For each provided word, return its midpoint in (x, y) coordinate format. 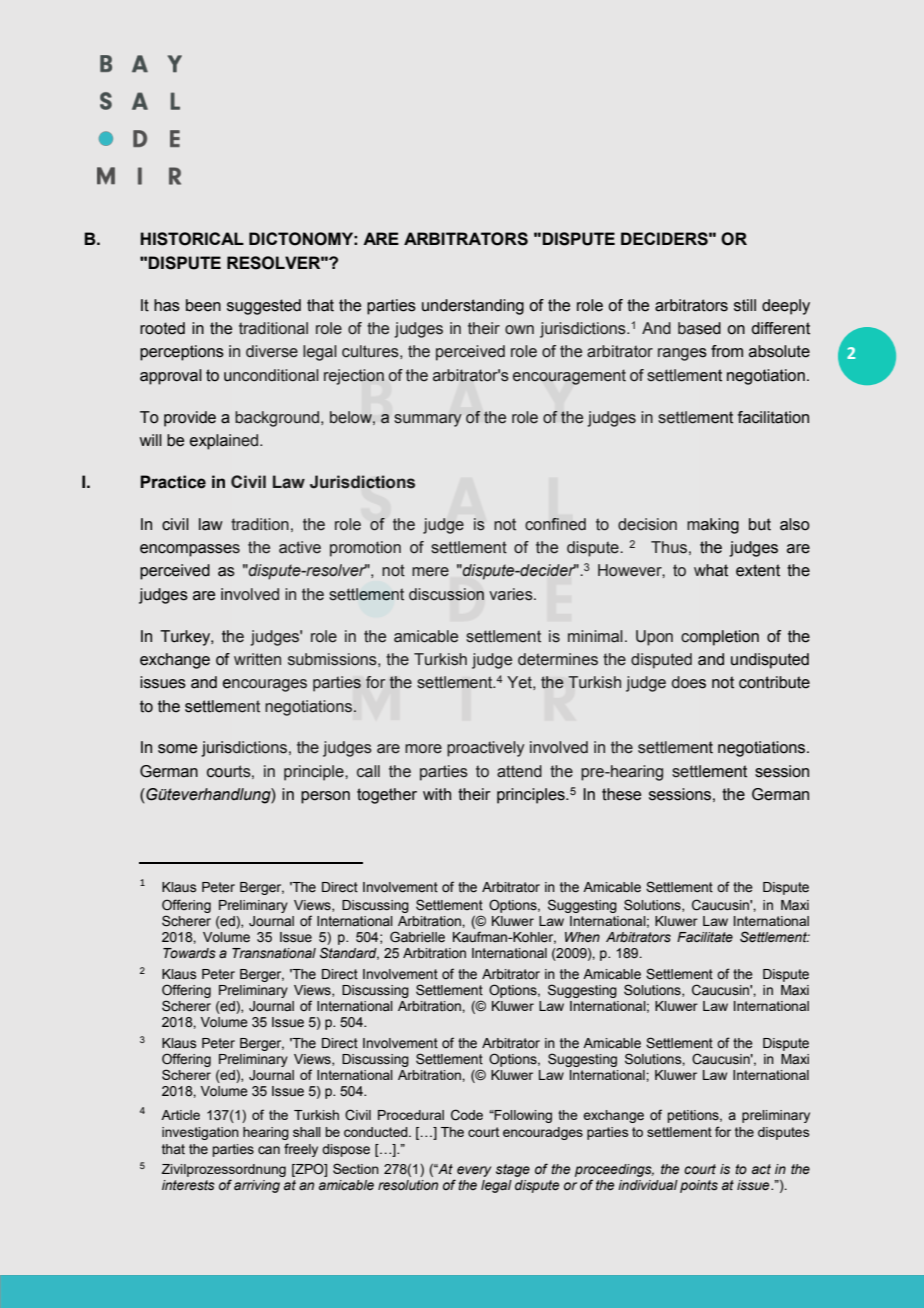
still (745, 305)
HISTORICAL (192, 239)
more (423, 749)
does (689, 682)
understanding (473, 307)
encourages (265, 685)
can (269, 1150)
